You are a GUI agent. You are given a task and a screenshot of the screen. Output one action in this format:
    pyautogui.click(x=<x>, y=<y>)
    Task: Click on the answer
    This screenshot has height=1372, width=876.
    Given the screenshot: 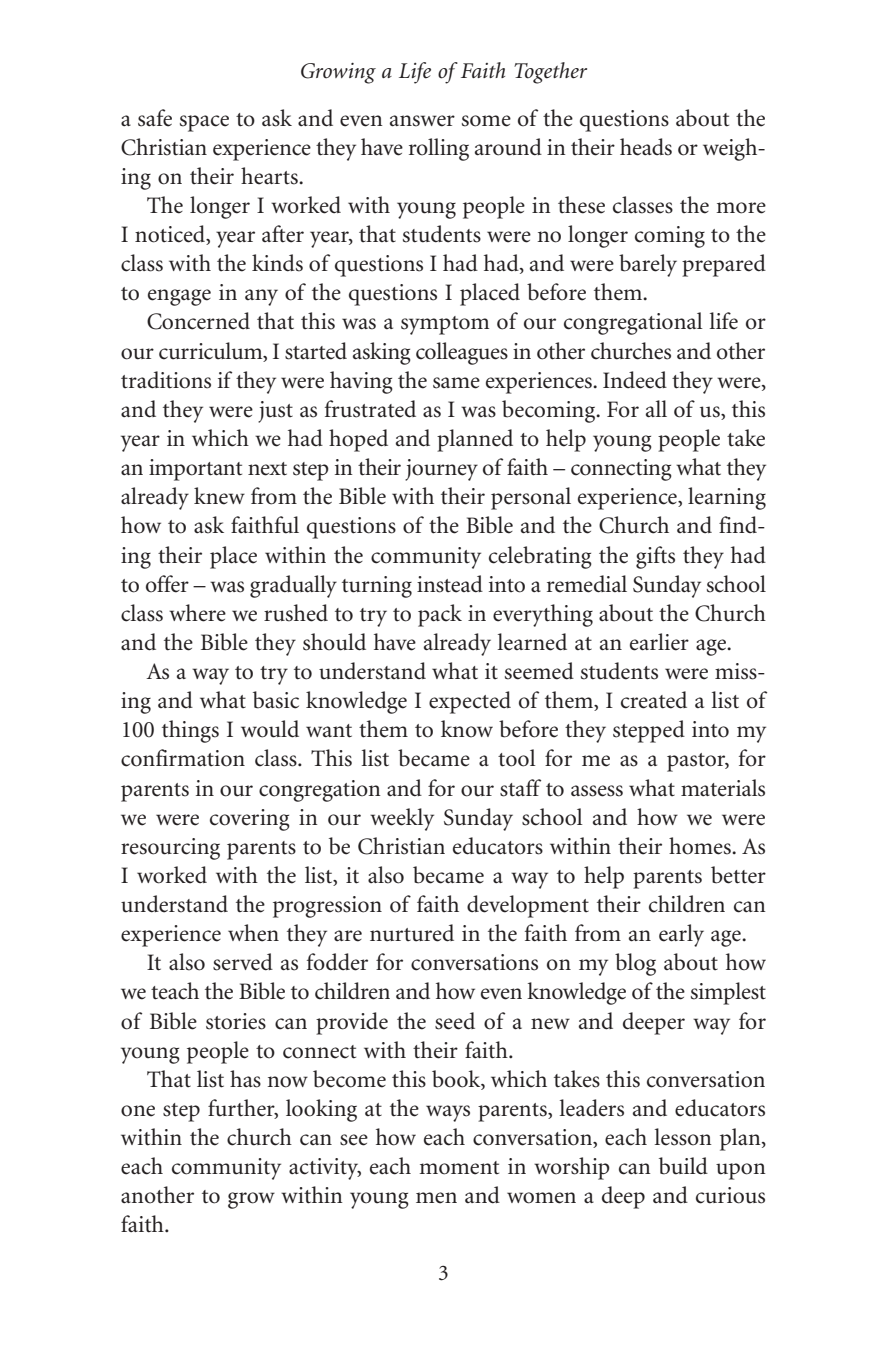 What is the action you would take?
    pyautogui.click(x=422, y=121)
